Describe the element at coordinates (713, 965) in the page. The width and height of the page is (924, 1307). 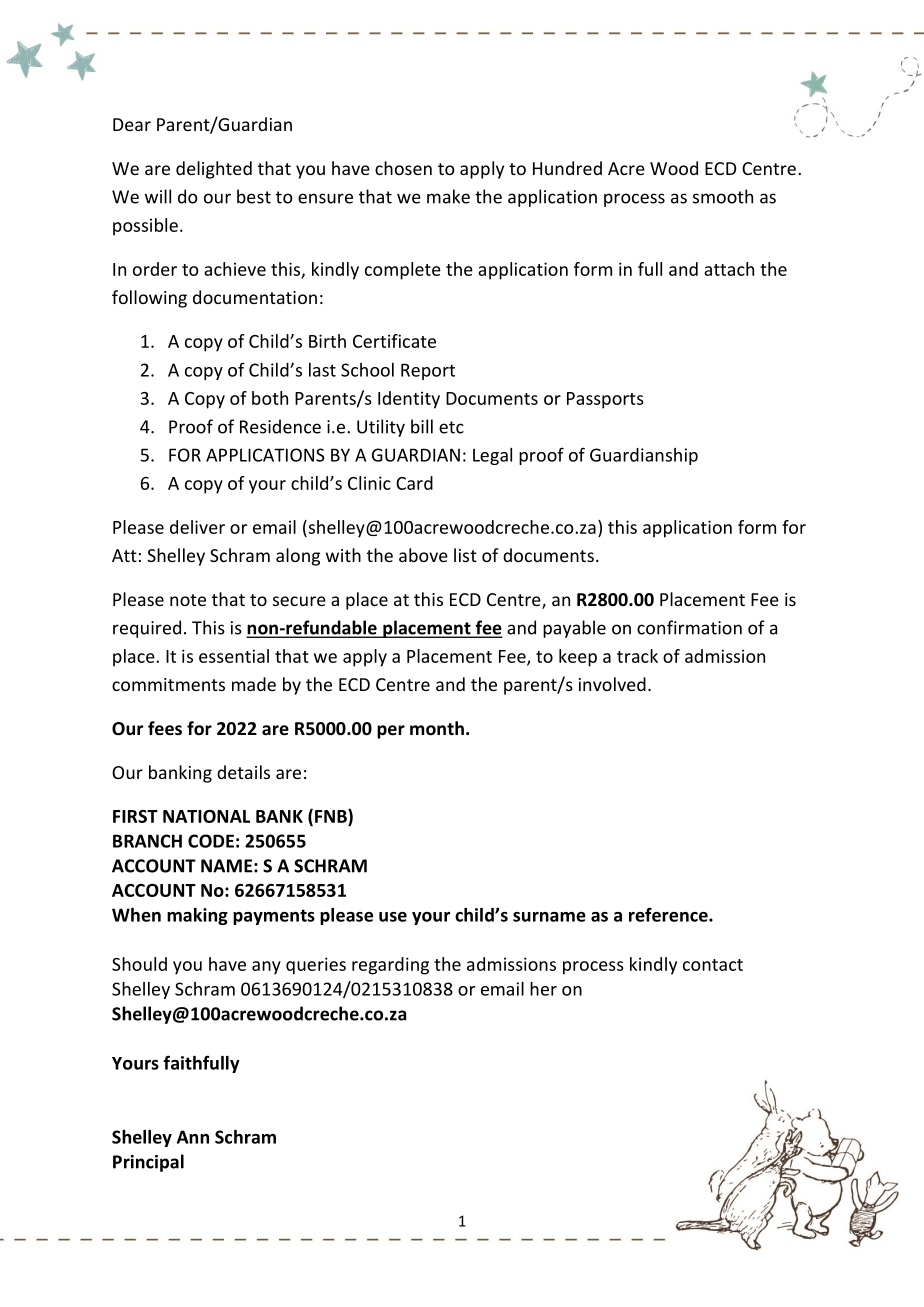
I see `contact` at that location.
